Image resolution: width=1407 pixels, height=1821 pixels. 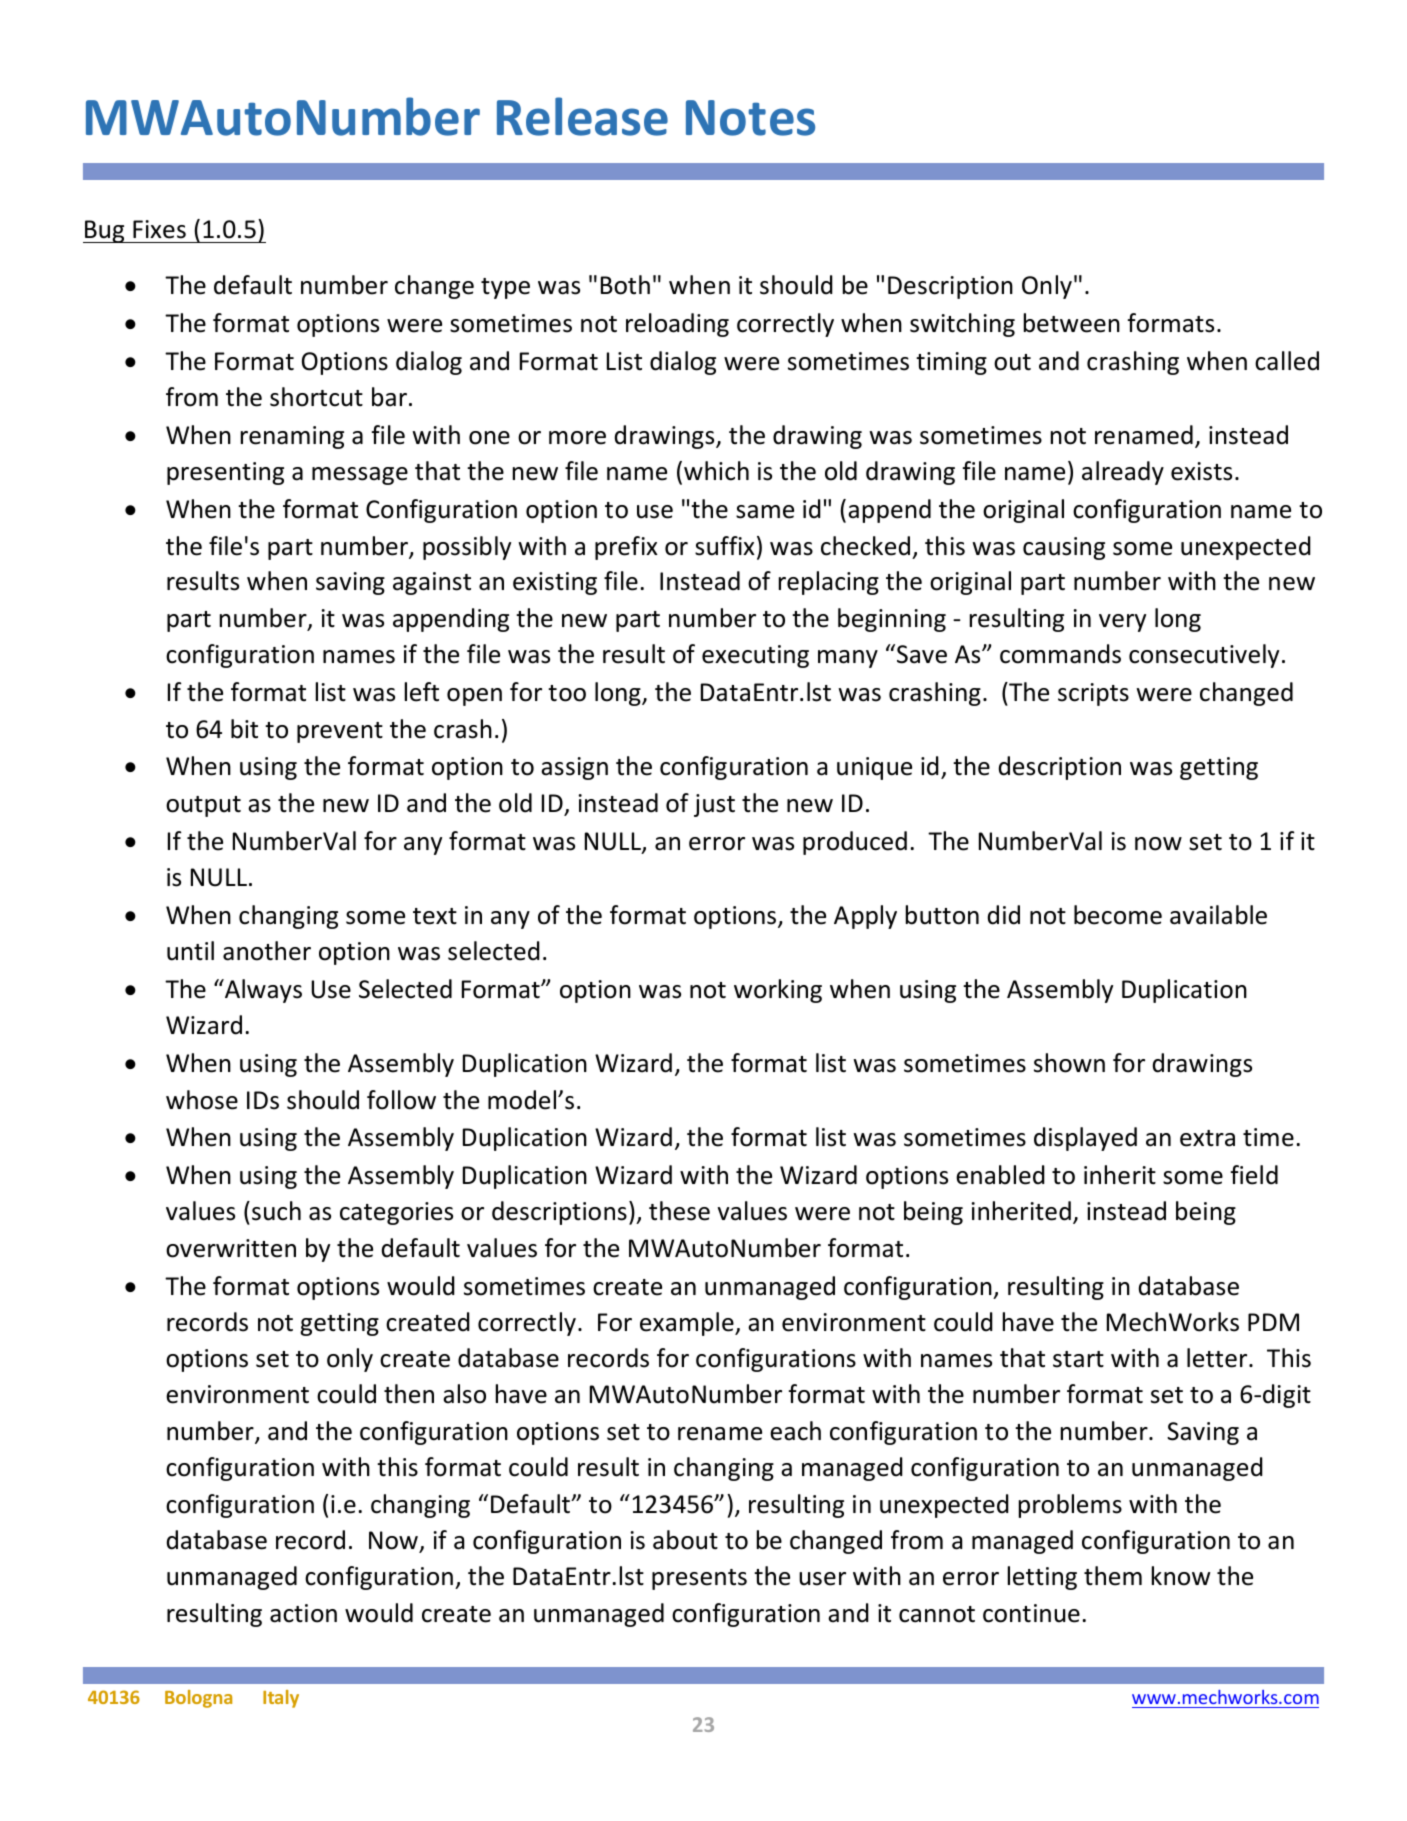 What do you see at coordinates (1072, 323) in the screenshot?
I see `between` at bounding box center [1072, 323].
